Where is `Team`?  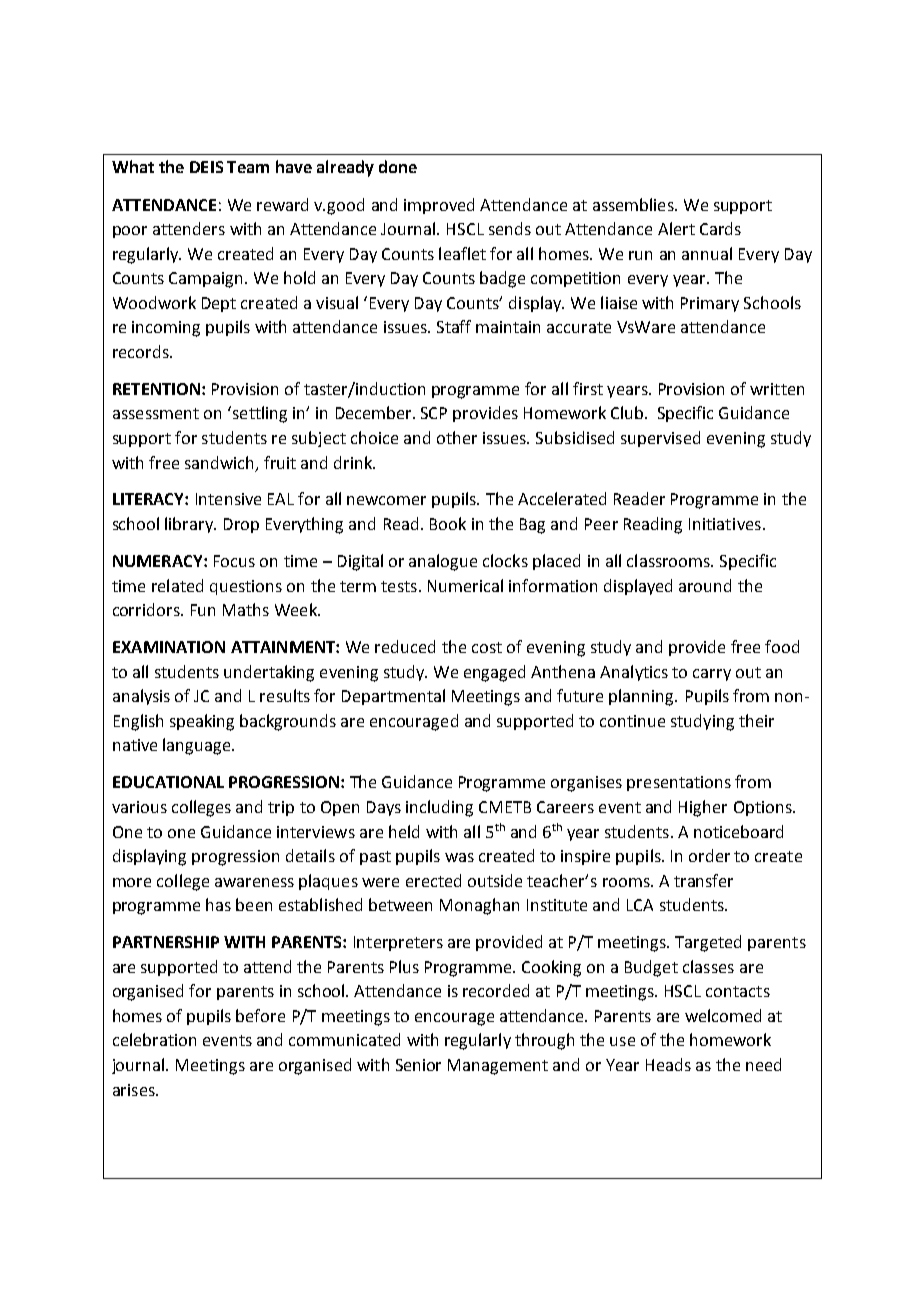
Team is located at coordinates (248, 167).
